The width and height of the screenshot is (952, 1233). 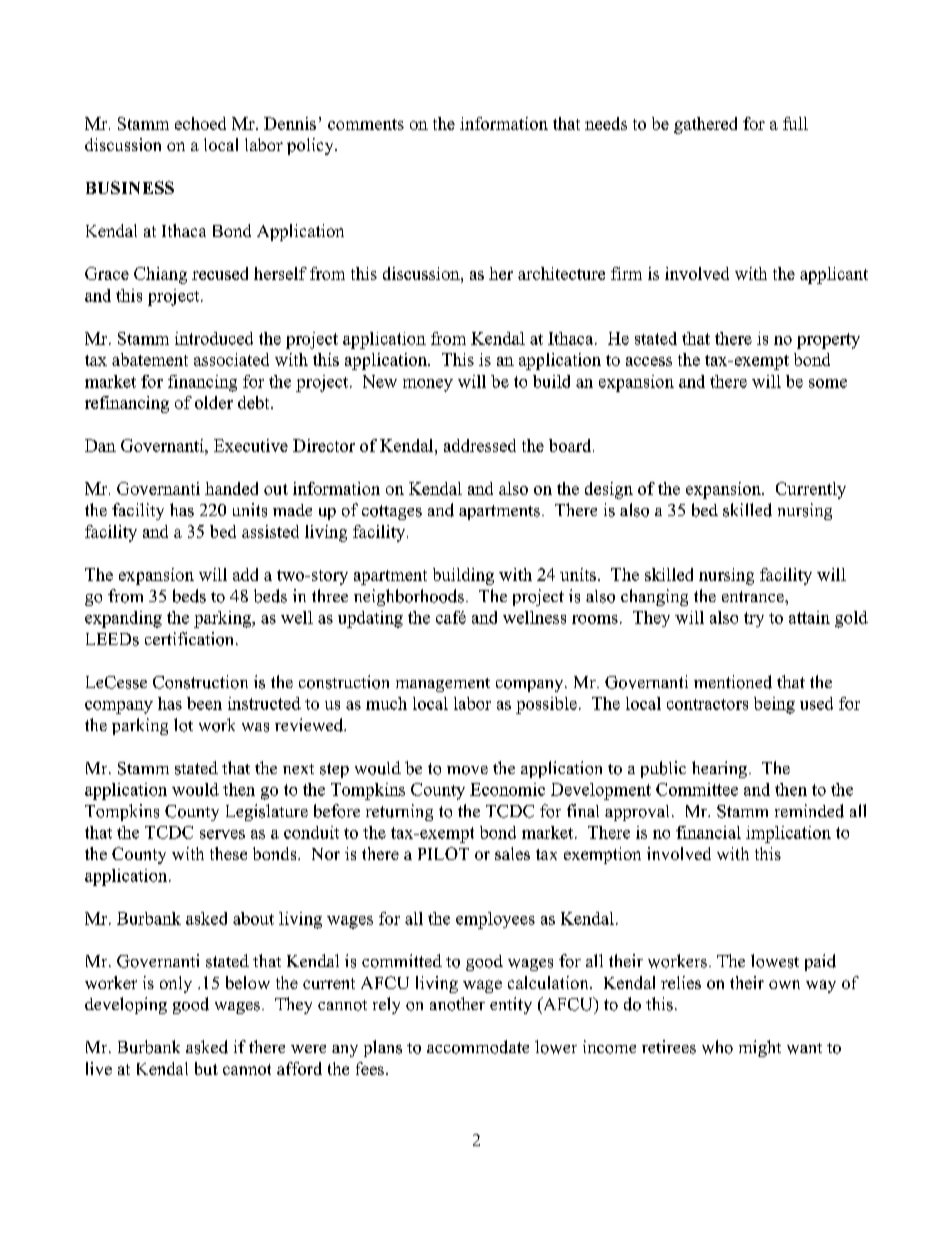 I want to click on but, so click(x=206, y=1068).
